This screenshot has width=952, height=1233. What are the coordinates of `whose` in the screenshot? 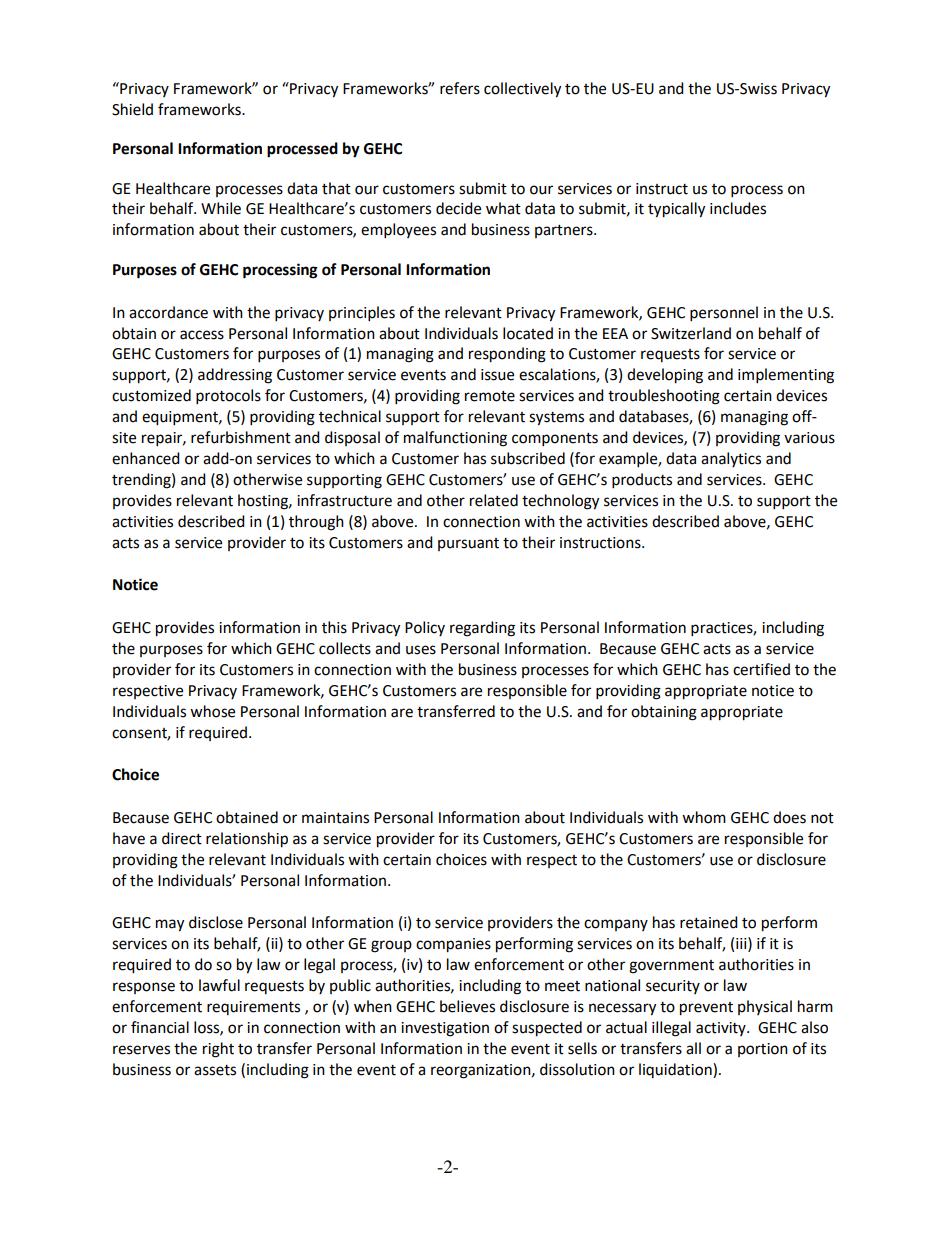 It's located at (212, 711).
